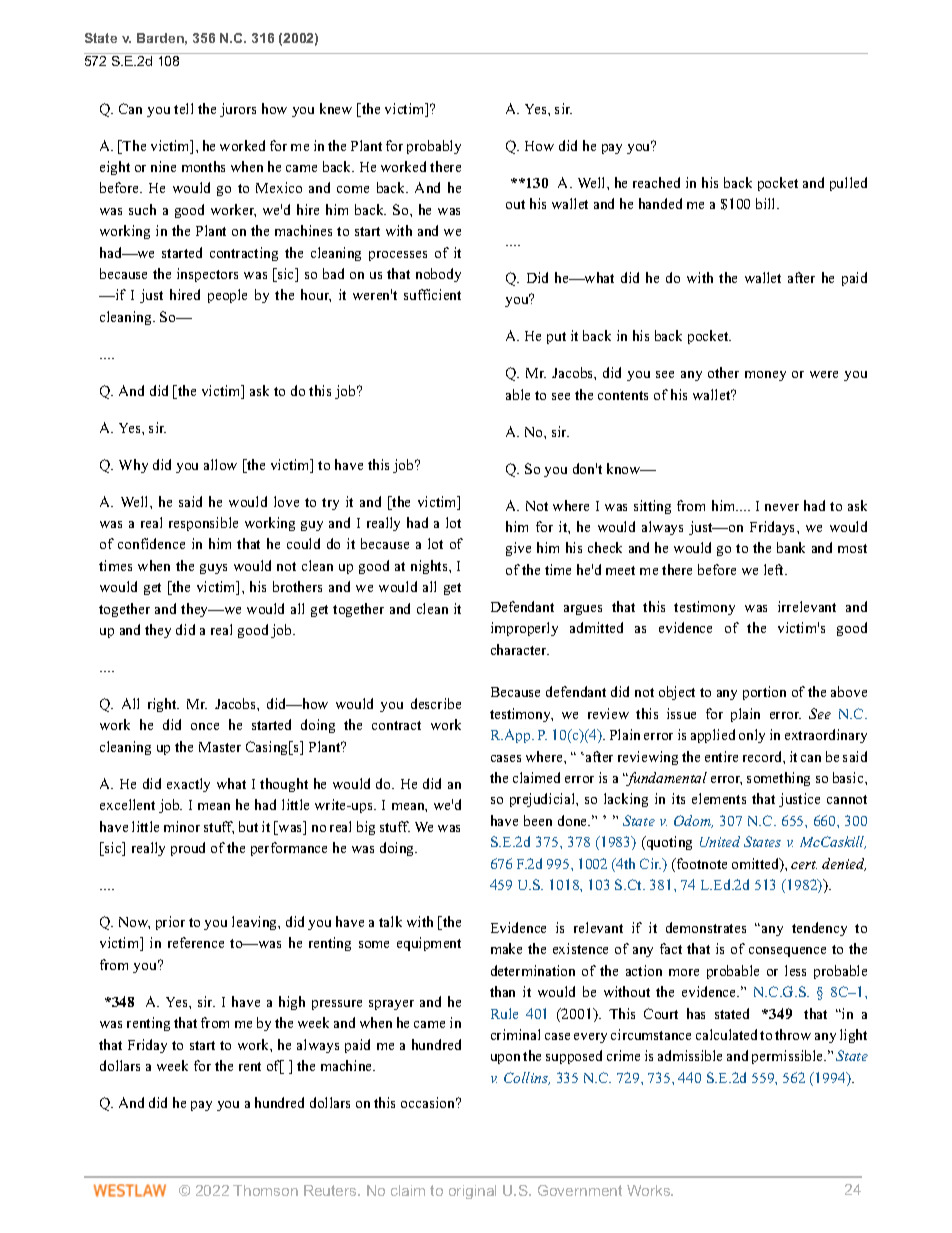 This document has width=952, height=1233. Describe the element at coordinates (434, 147) in the document. I see `probably` at that location.
